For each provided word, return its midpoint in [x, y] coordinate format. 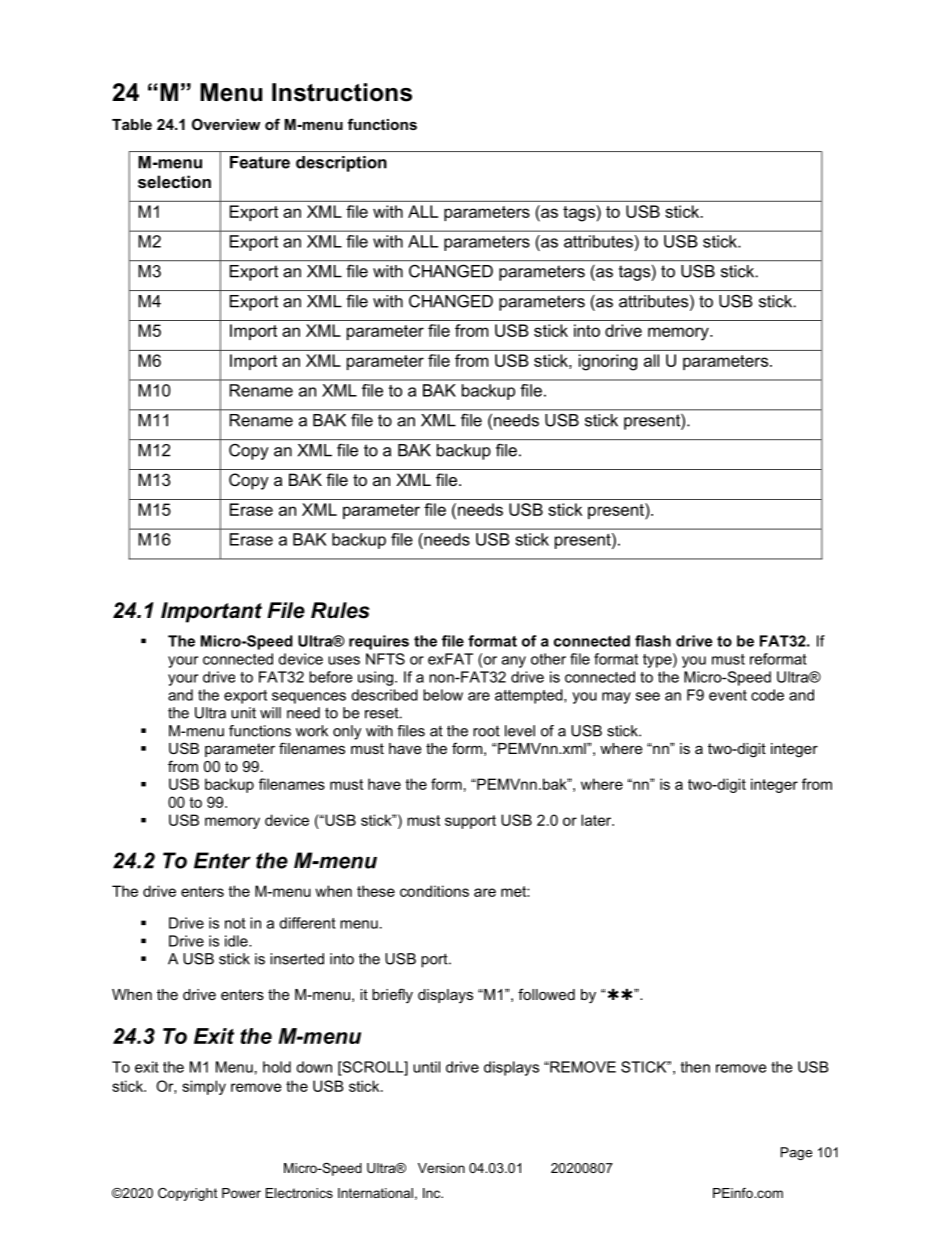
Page [796, 1153]
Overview [226, 124]
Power [241, 1193]
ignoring [608, 362]
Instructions [342, 92]
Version [441, 1168]
